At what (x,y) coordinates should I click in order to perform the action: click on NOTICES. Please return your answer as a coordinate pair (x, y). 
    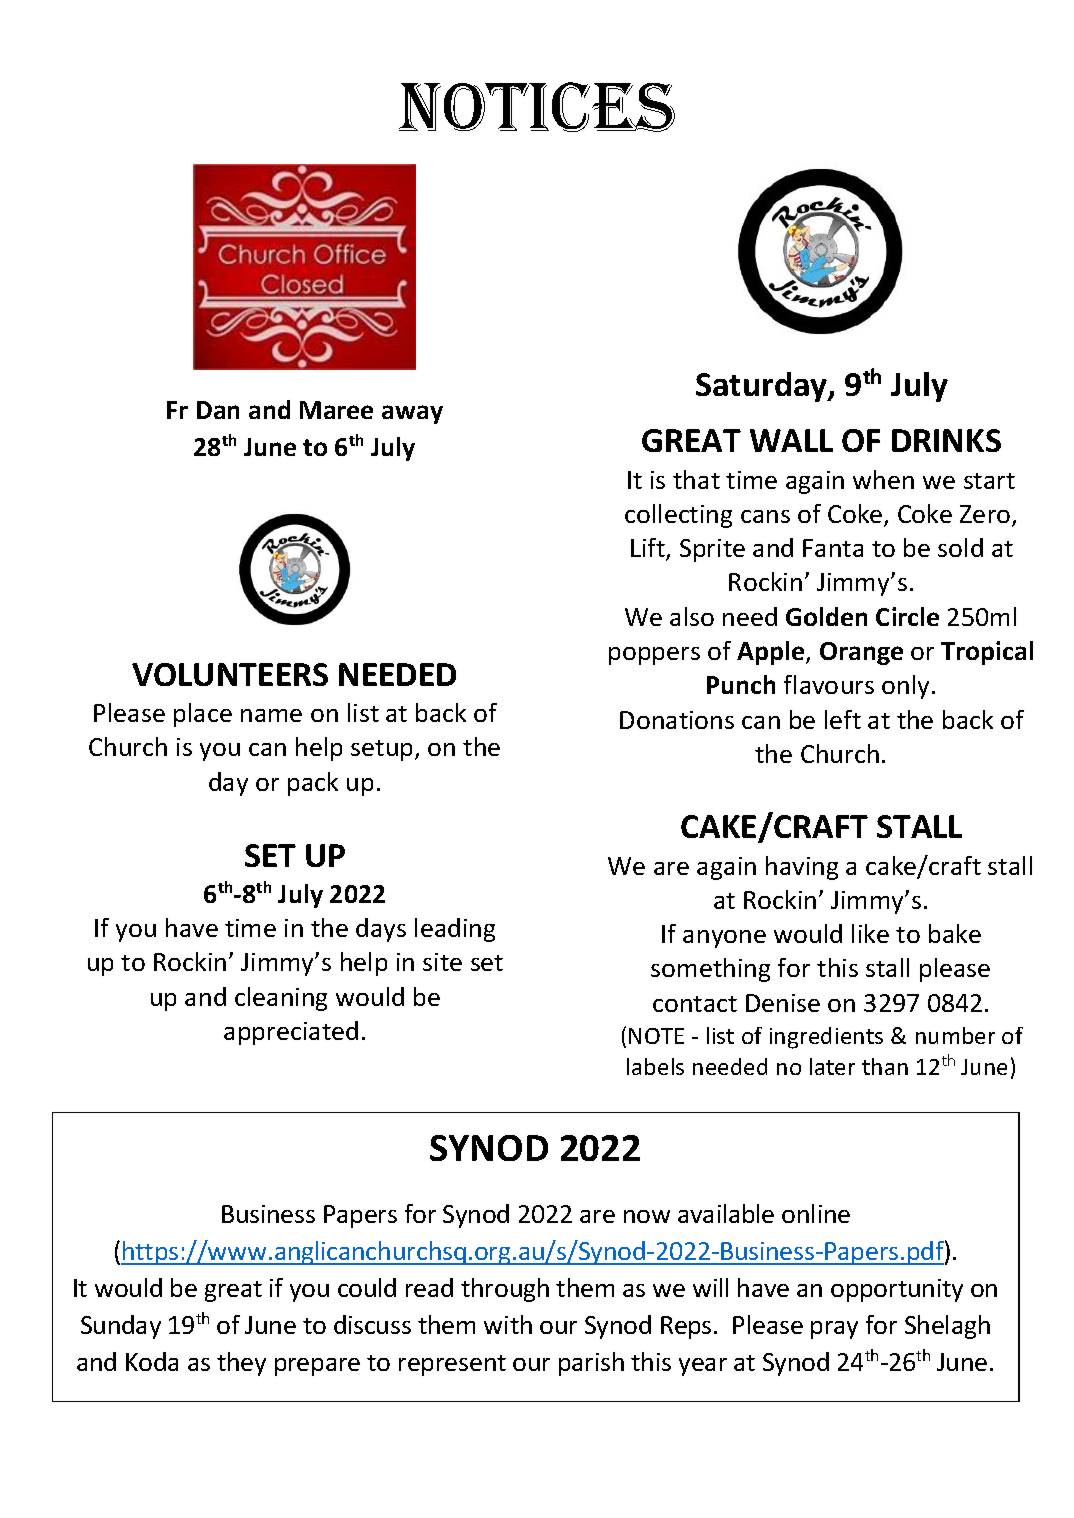
    Looking at the image, I should click on (537, 107).
